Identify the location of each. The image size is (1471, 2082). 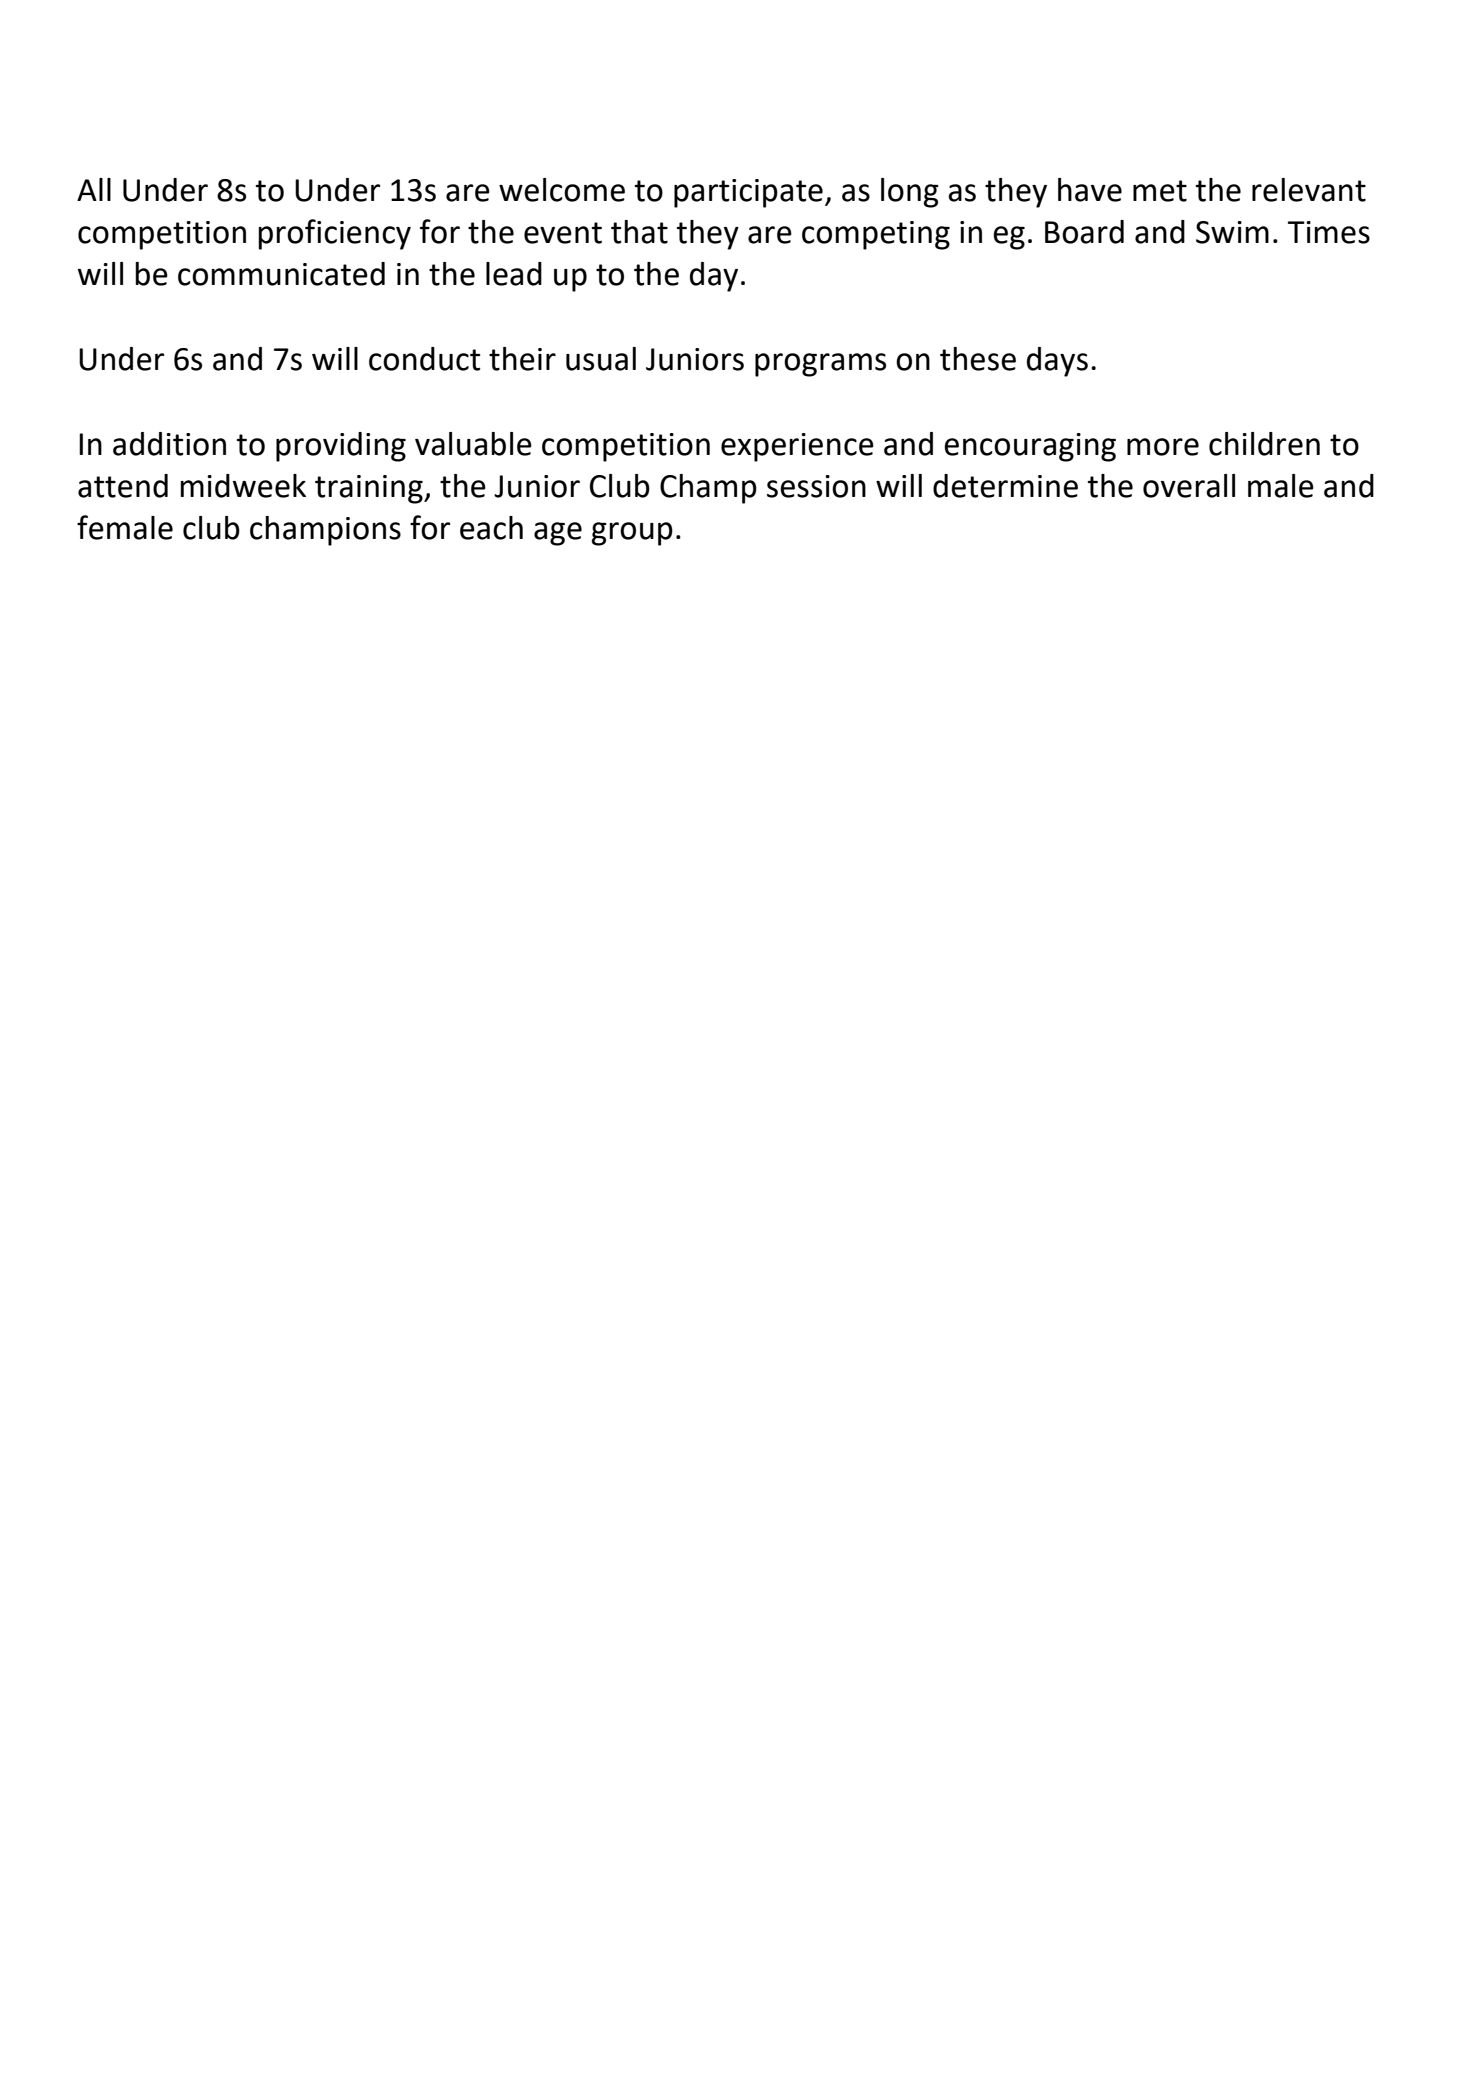
(491, 528).
